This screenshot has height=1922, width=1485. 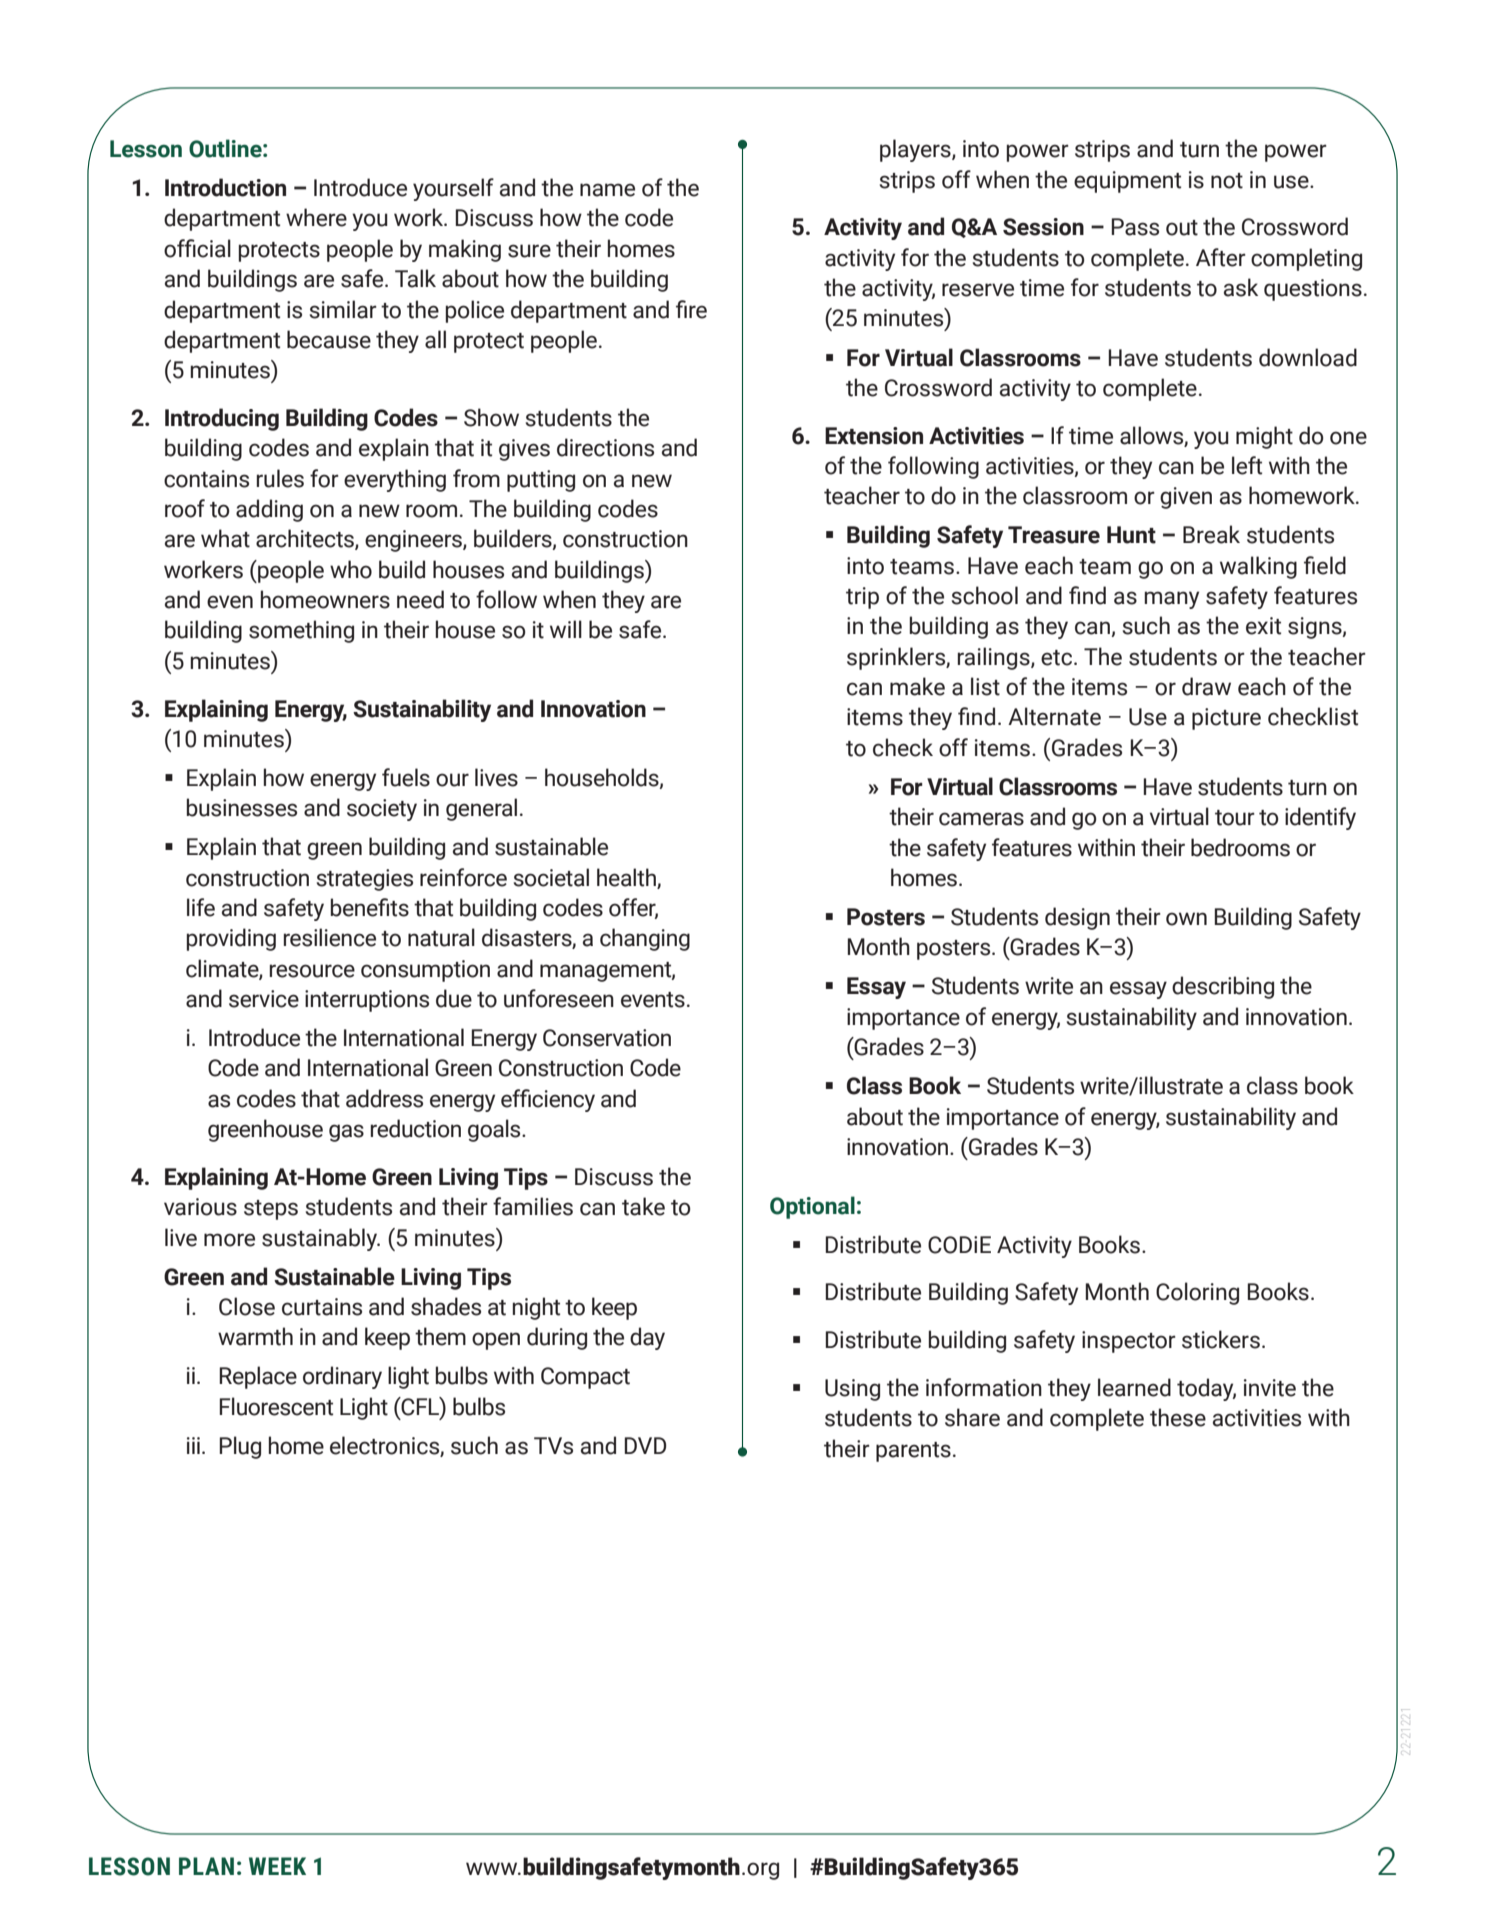 What do you see at coordinates (607, 190) in the screenshot?
I see `name` at bounding box center [607, 190].
